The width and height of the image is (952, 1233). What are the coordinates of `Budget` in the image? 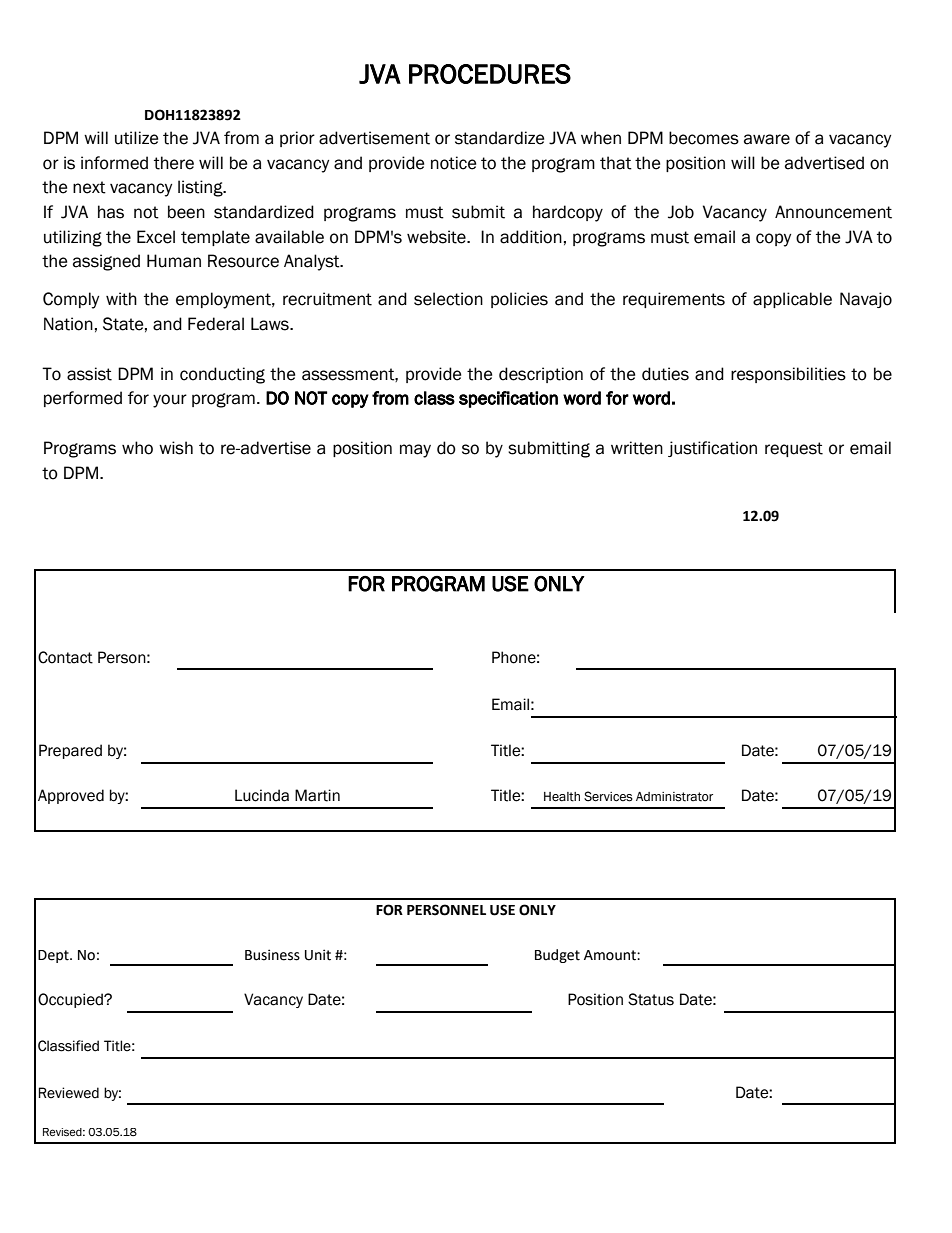 It's located at (557, 956).
